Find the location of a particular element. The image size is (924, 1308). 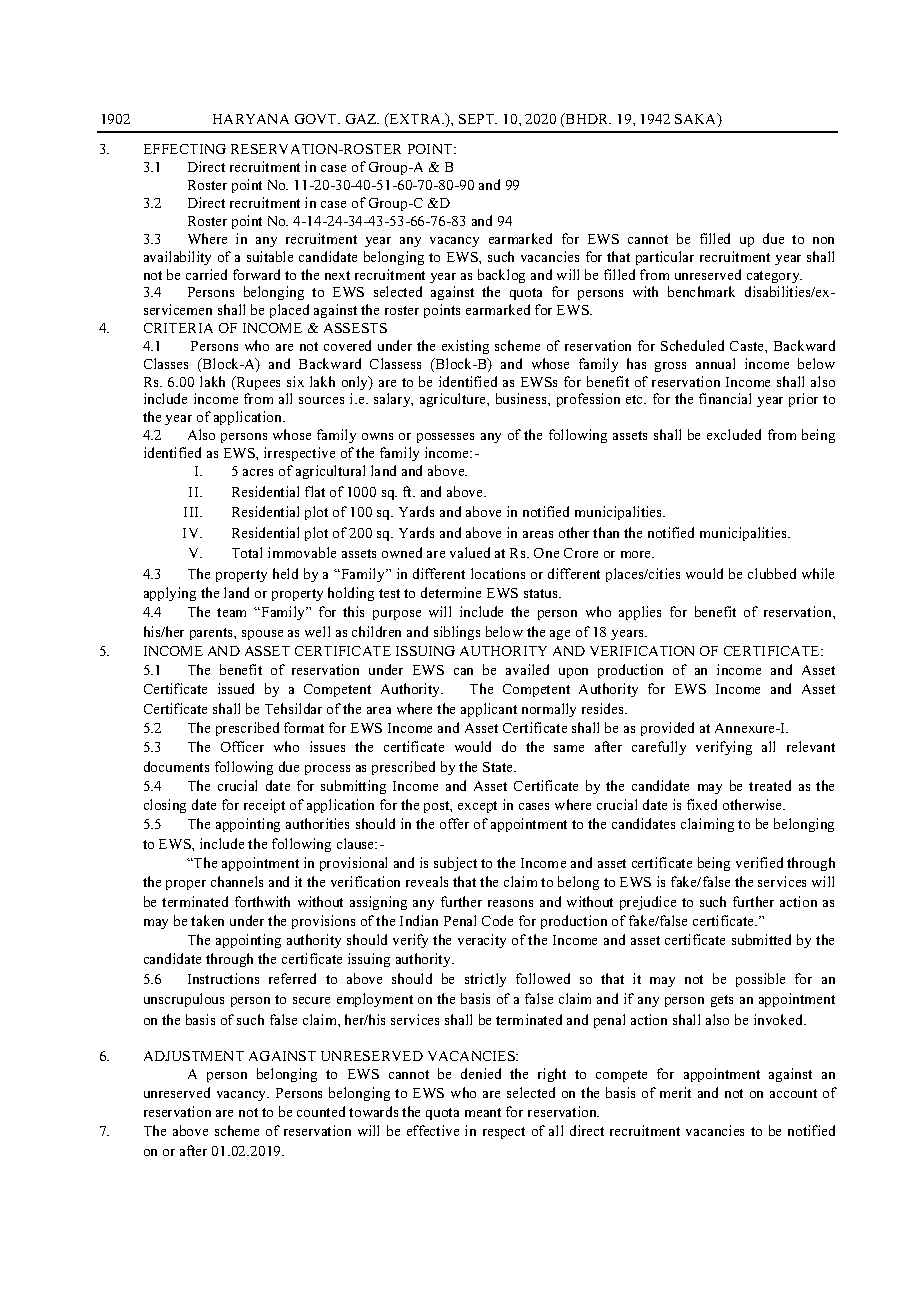

possesses is located at coordinates (445, 438).
